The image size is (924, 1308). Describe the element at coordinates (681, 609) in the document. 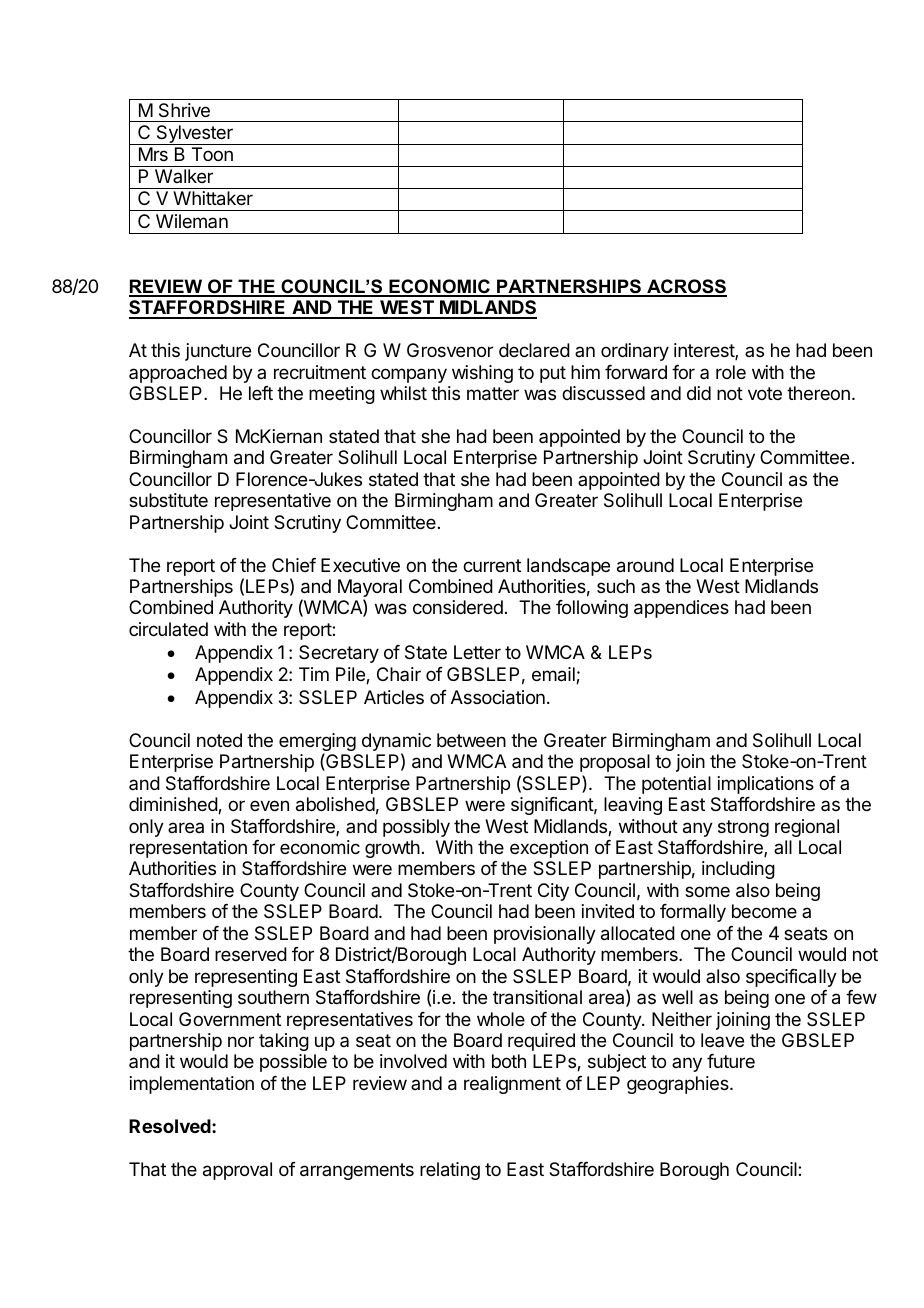

I see `appendices` at that location.
